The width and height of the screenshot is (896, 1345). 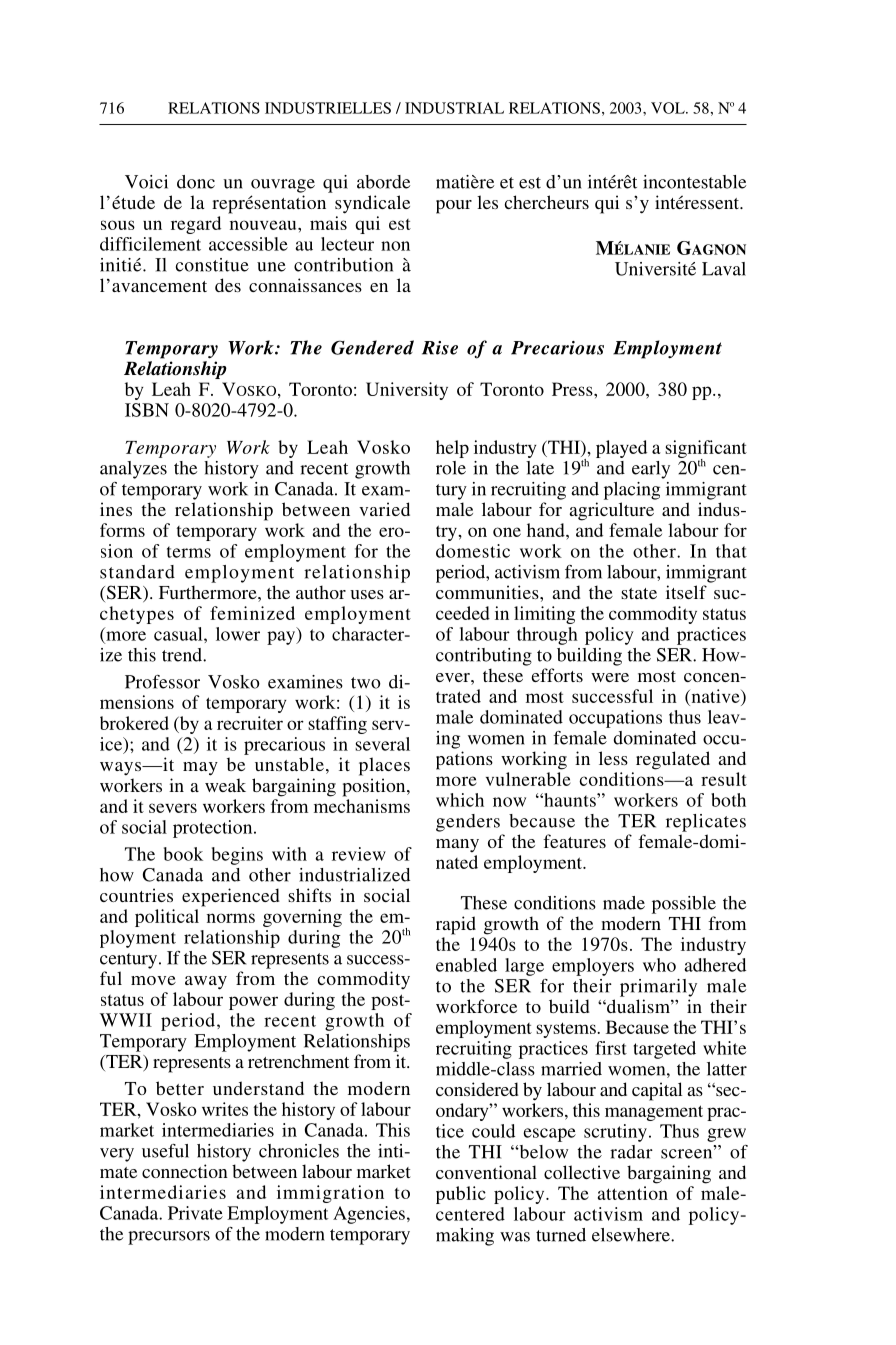 I want to click on placing, so click(x=632, y=491).
